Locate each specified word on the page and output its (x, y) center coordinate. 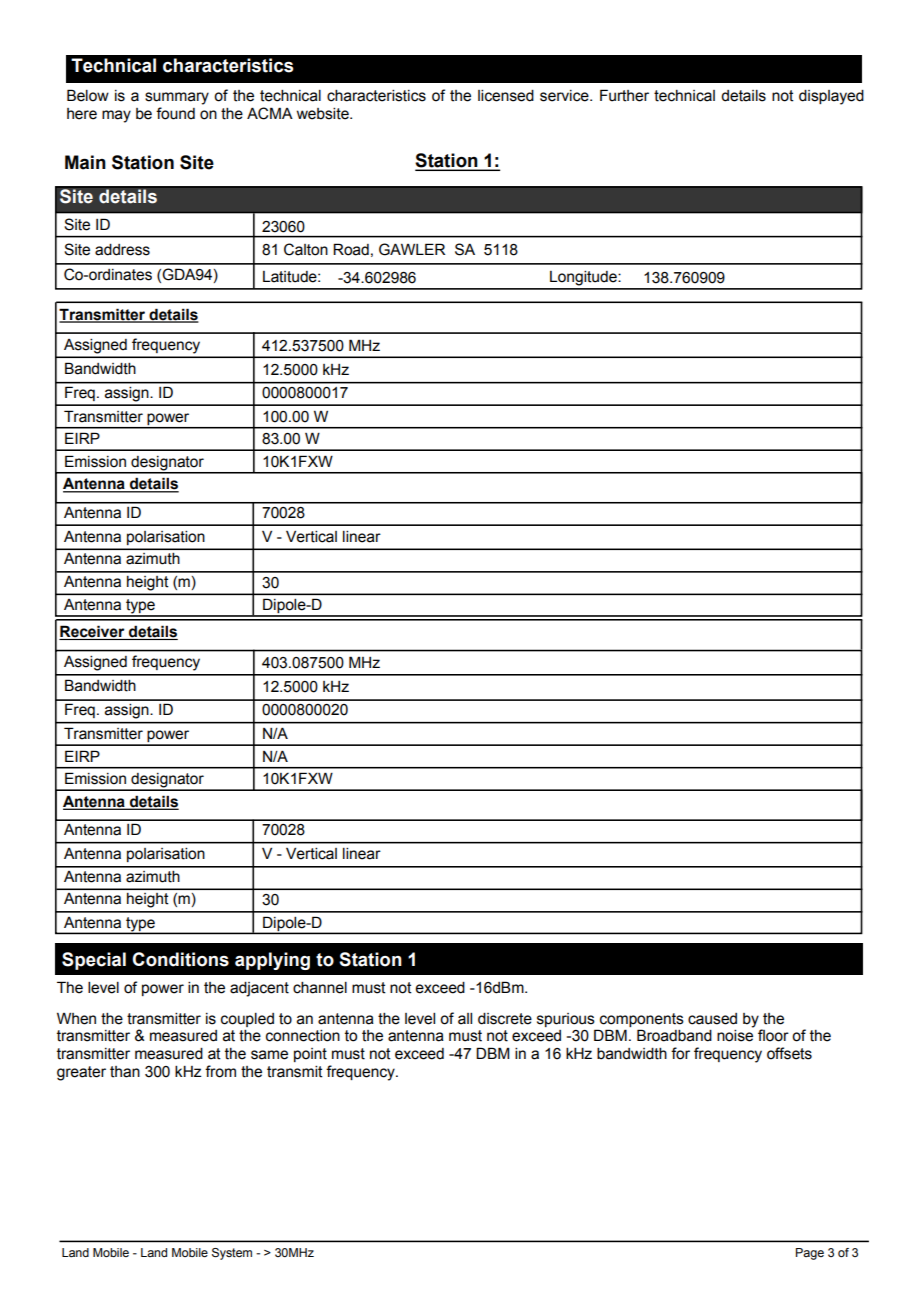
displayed (831, 97)
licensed (506, 96)
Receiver (93, 632)
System (232, 1254)
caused (712, 1019)
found (175, 113)
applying (272, 961)
